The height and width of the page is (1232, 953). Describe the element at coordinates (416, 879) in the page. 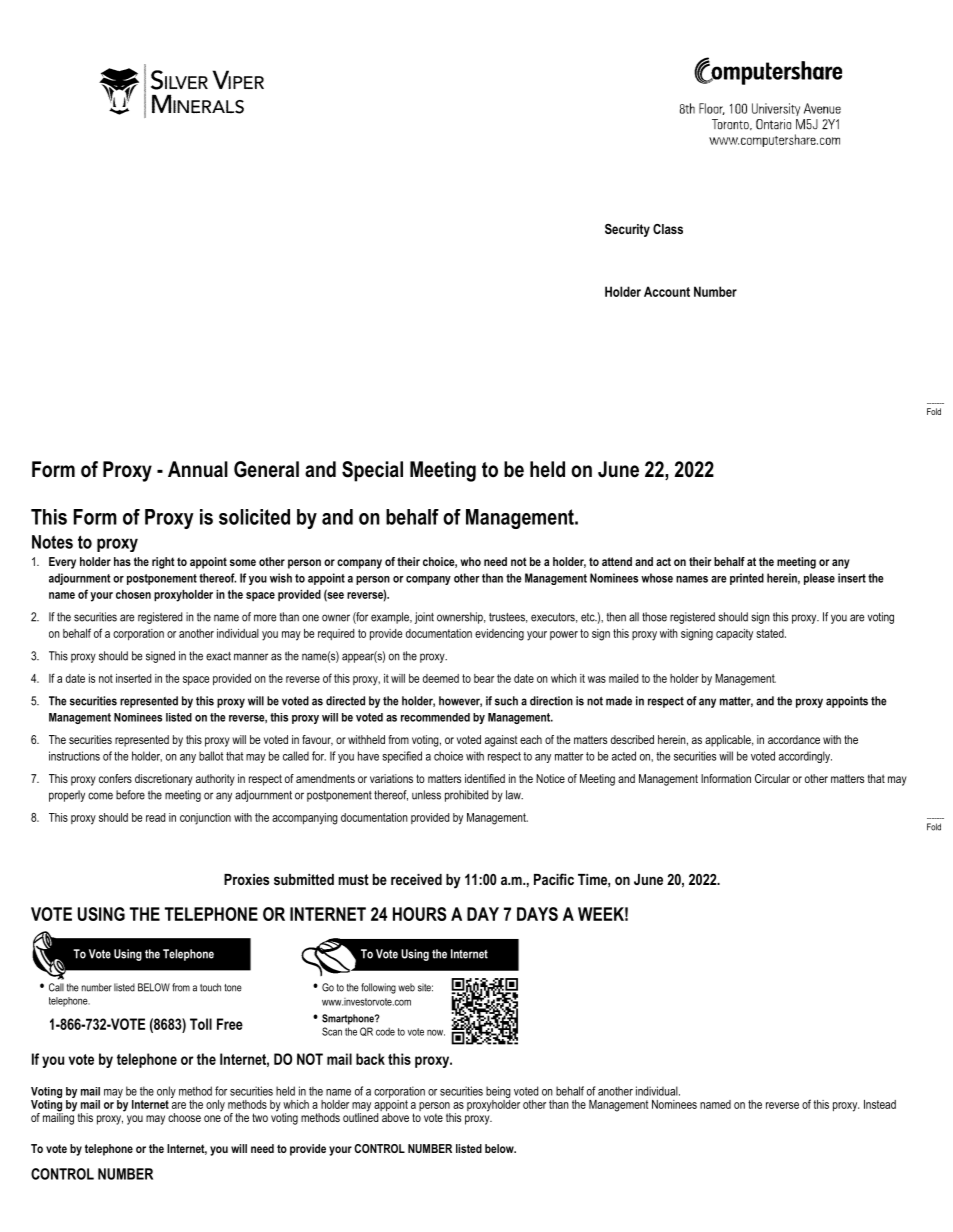

I see `received` at that location.
